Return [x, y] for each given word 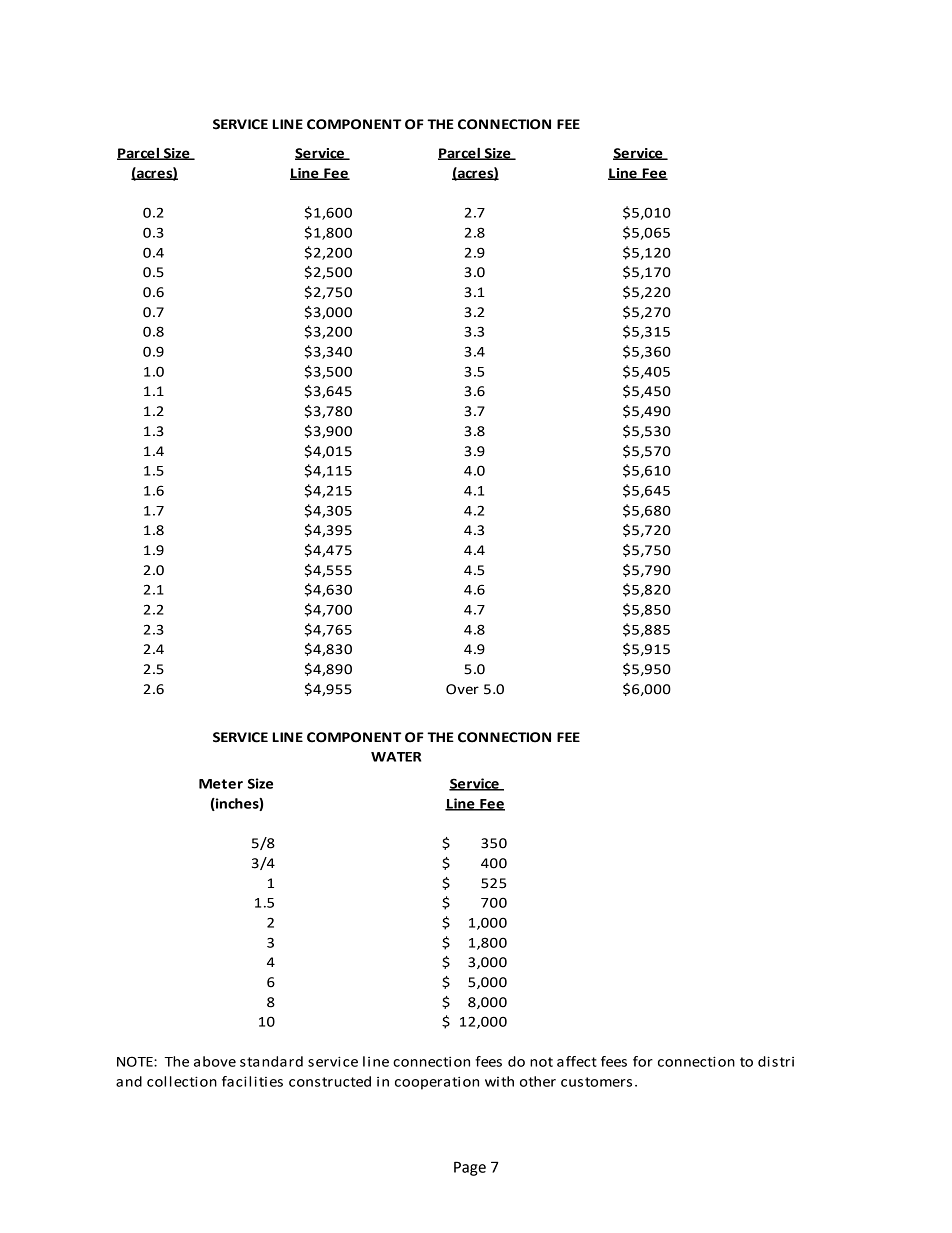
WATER [396, 757]
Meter [221, 784]
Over [462, 689]
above [215, 1061]
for [643, 1061]
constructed [330, 1081]
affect [577, 1061]
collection [182, 1081]
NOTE [136, 1061]
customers [596, 1082]
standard [271, 1061]
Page [470, 1168]
